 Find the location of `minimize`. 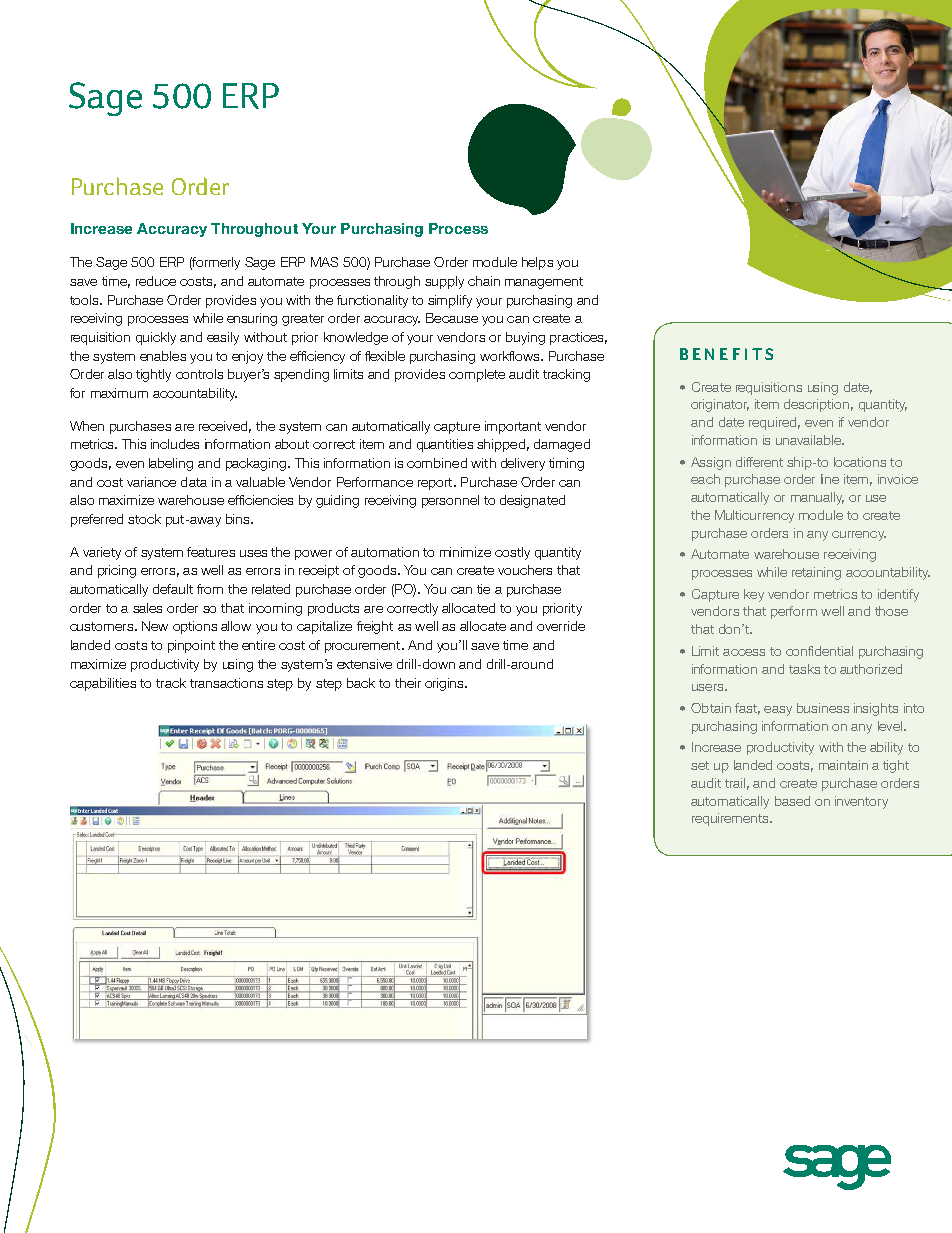

minimize is located at coordinates (465, 552).
